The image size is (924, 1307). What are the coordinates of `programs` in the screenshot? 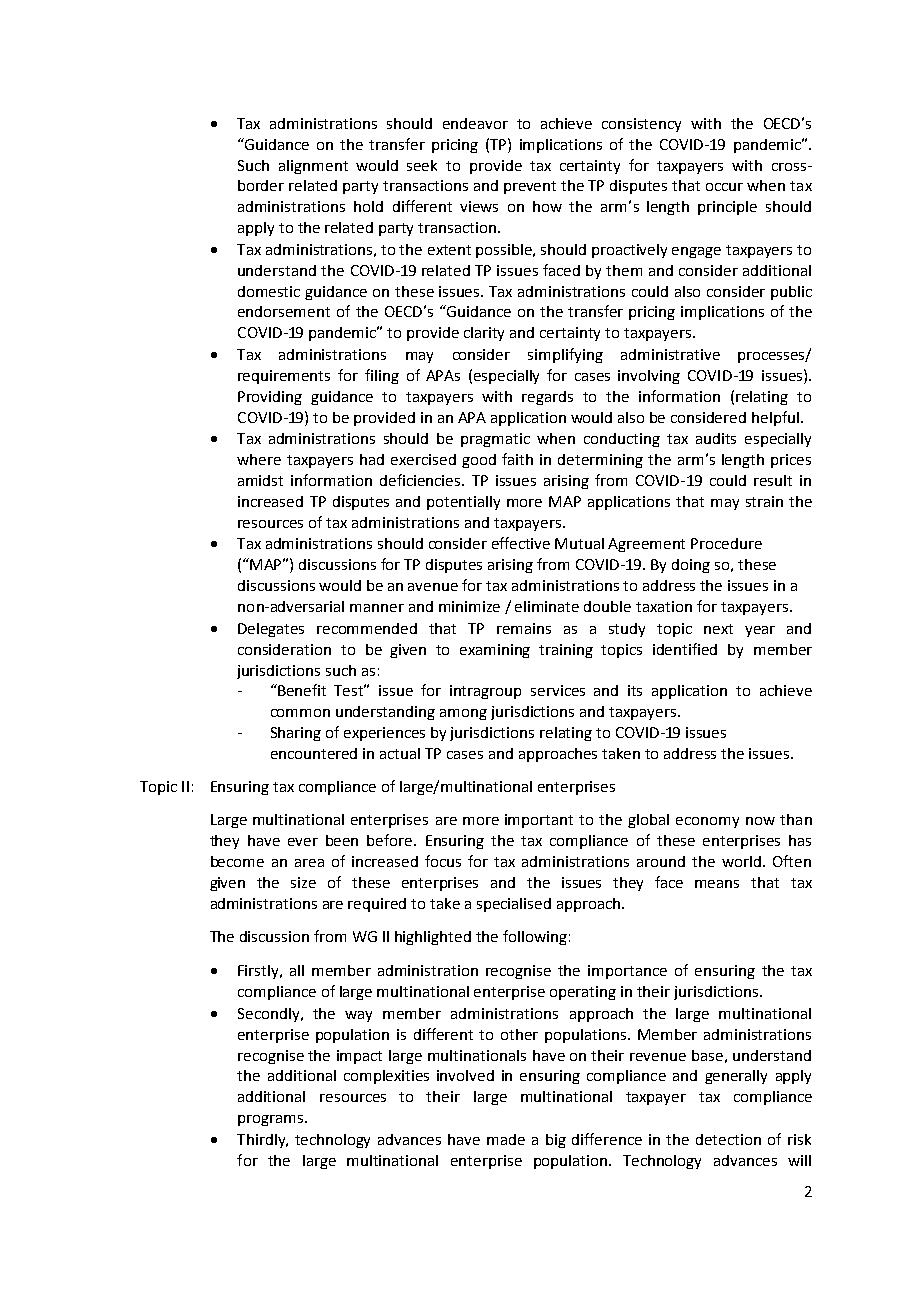 It's located at (272, 1120).
